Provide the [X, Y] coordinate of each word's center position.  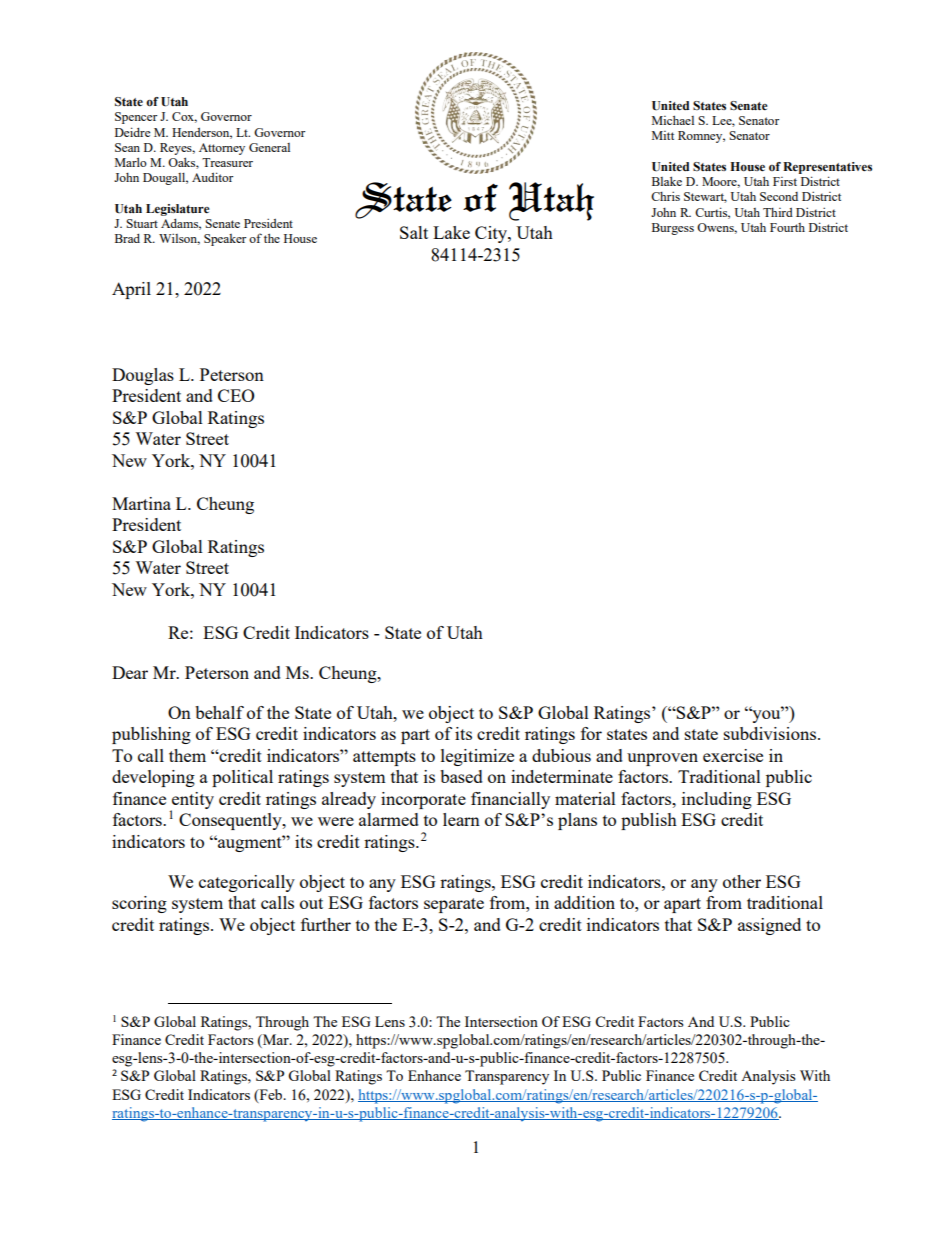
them [187, 755]
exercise [733, 755]
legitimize [477, 757]
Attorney [222, 149]
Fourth [787, 227]
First [785, 181]
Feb [271, 1095]
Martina [141, 503]
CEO [236, 395]
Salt [414, 232]
